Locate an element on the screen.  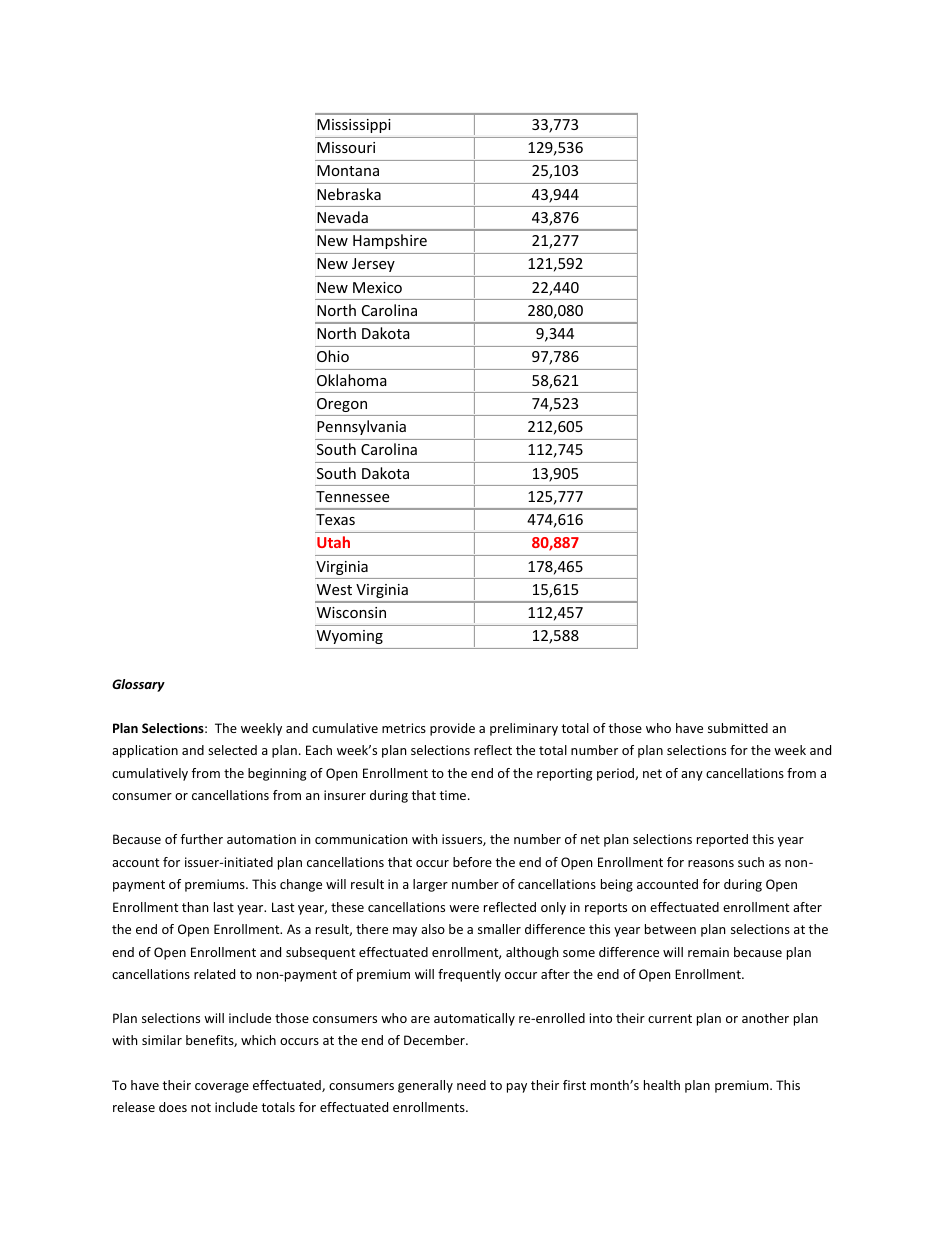
Tennessee is located at coordinates (352, 496).
